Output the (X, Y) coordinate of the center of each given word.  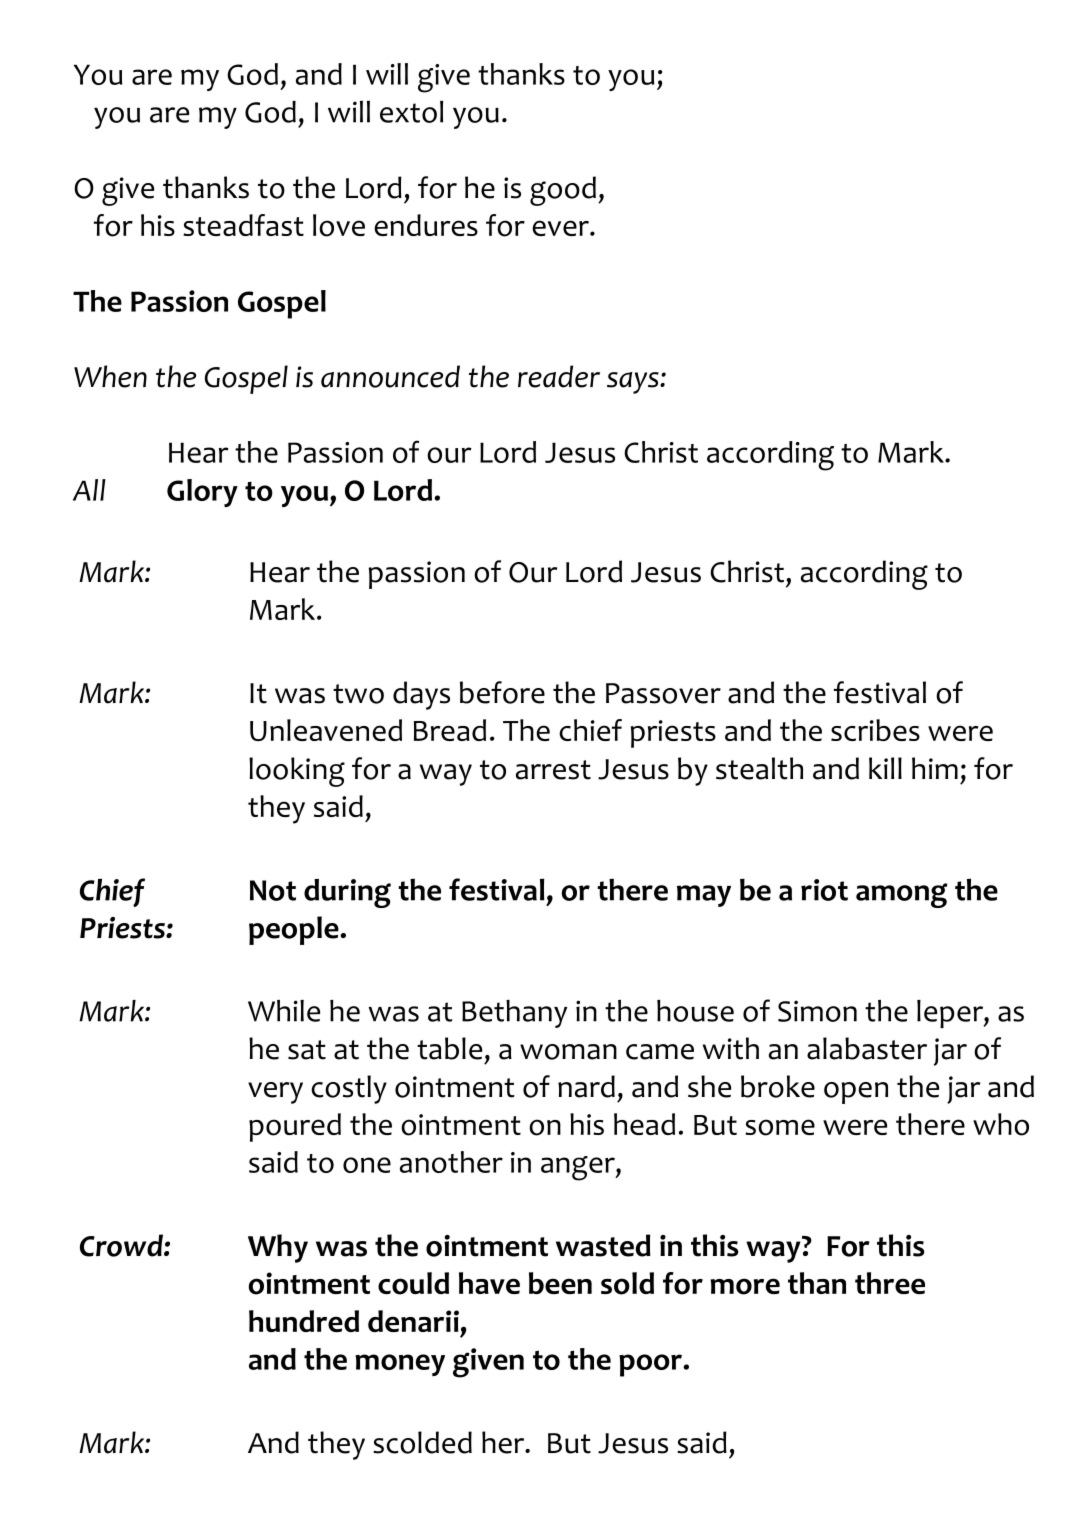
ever (561, 228)
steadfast (243, 225)
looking (297, 772)
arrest (553, 770)
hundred (304, 1321)
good (563, 191)
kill (885, 768)
